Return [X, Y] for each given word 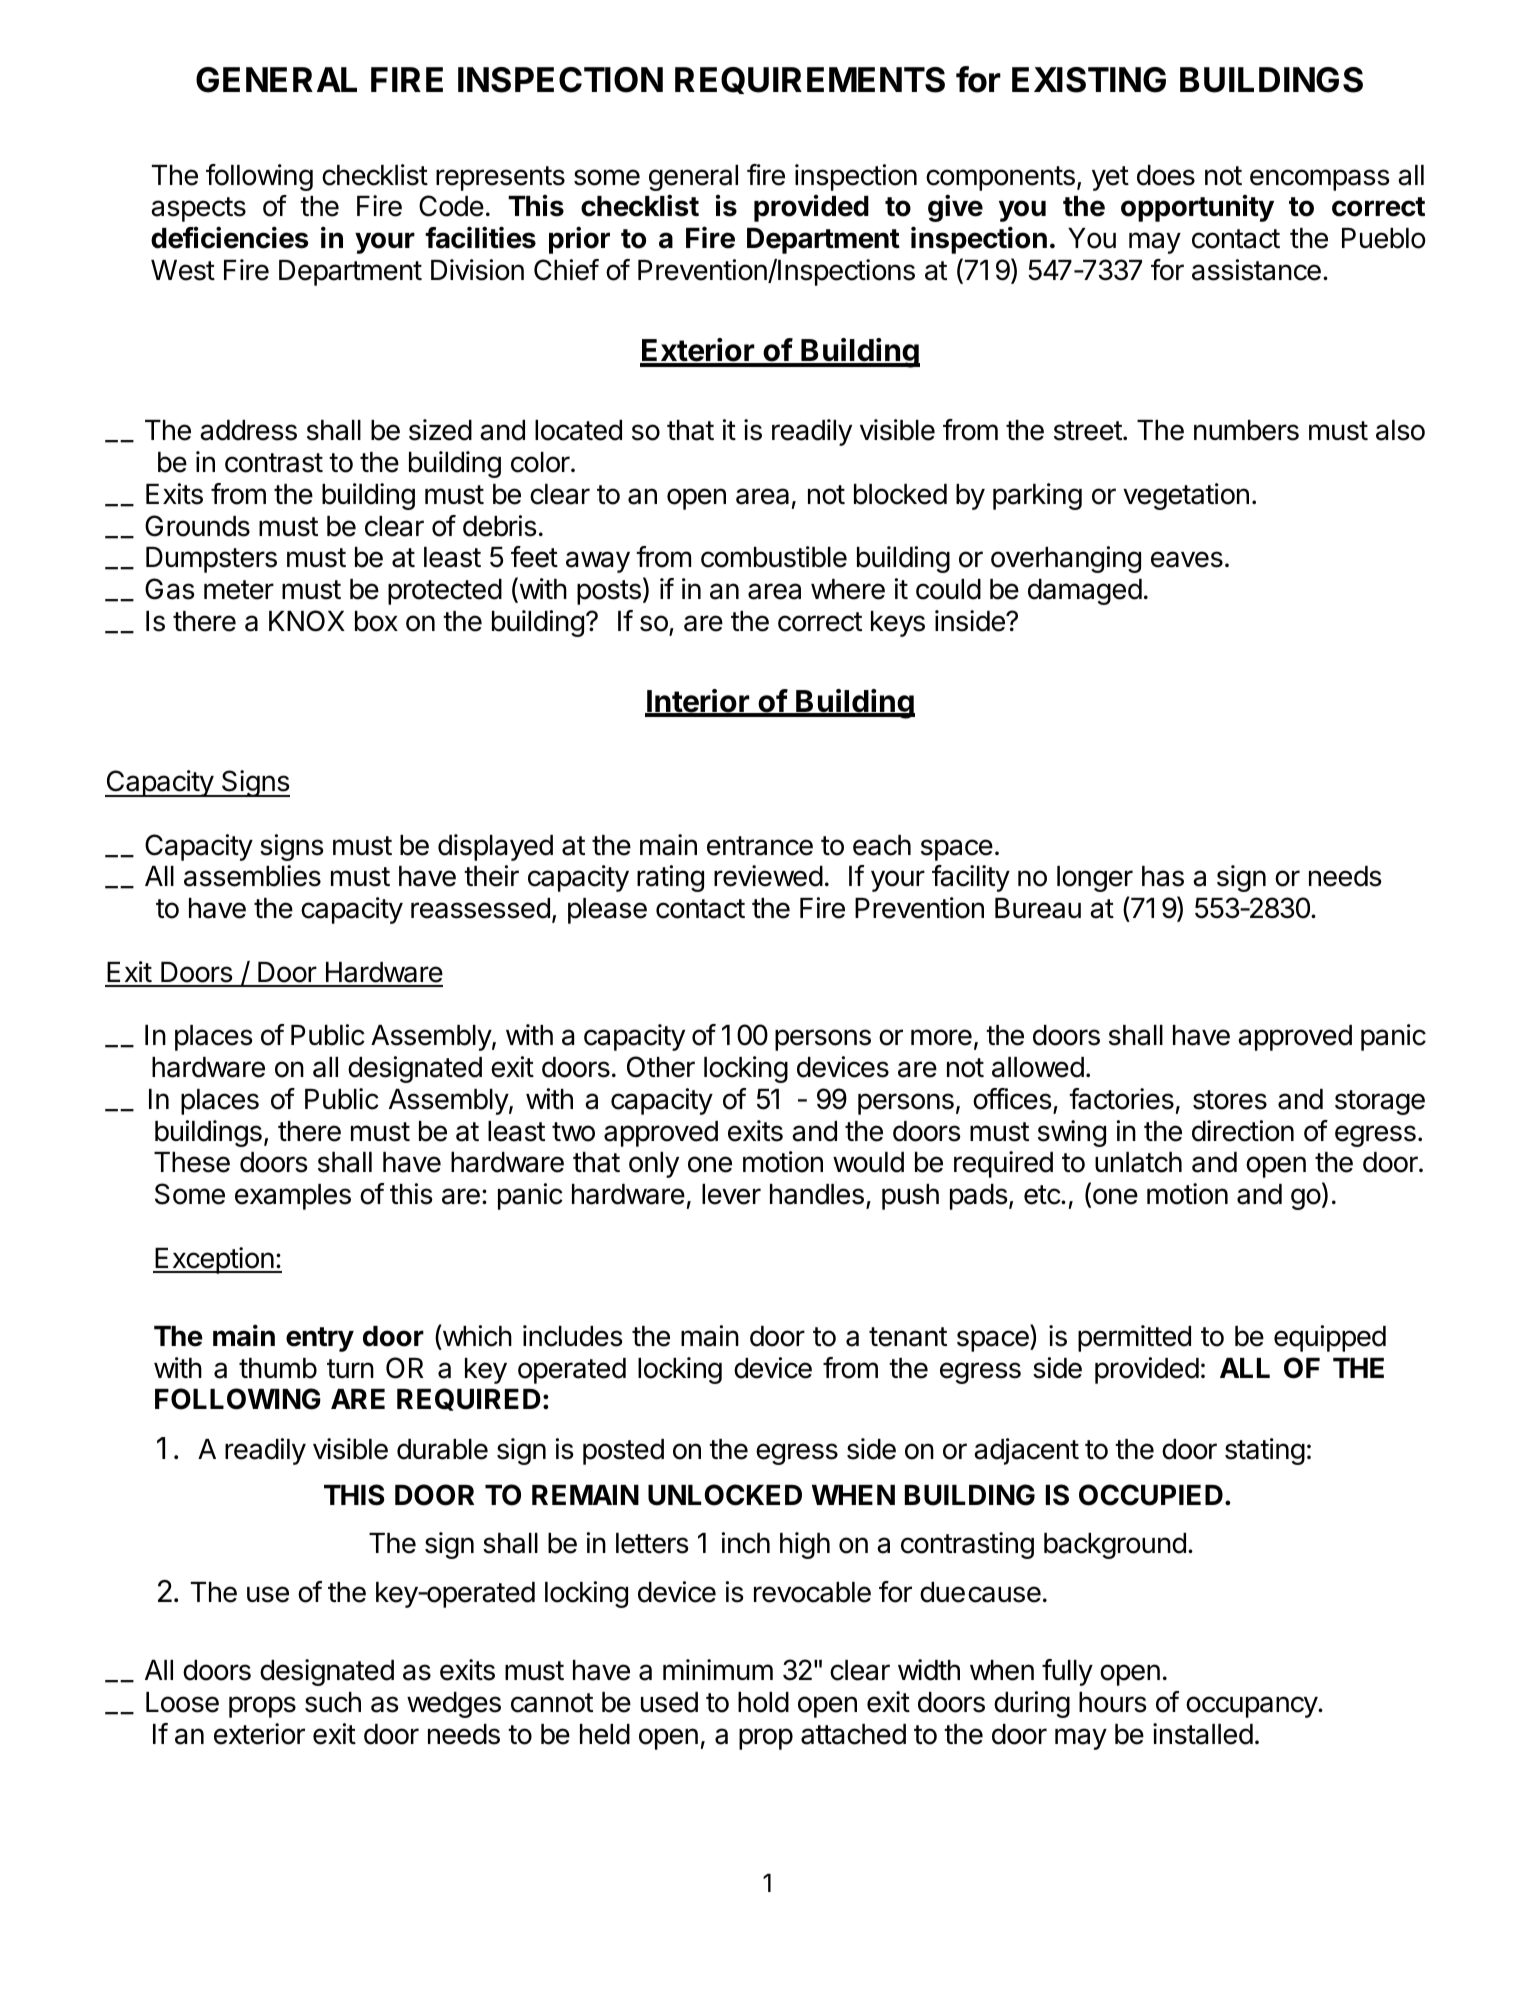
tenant [908, 1337]
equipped [1330, 1338]
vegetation [1186, 496]
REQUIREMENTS [810, 80]
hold [763, 1702]
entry [320, 1339]
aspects [198, 209]
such [333, 1702]
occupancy [1252, 1707]
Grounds [197, 526]
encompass [1320, 180]
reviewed [768, 876]
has [1163, 876]
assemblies [252, 876]
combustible [774, 557]
